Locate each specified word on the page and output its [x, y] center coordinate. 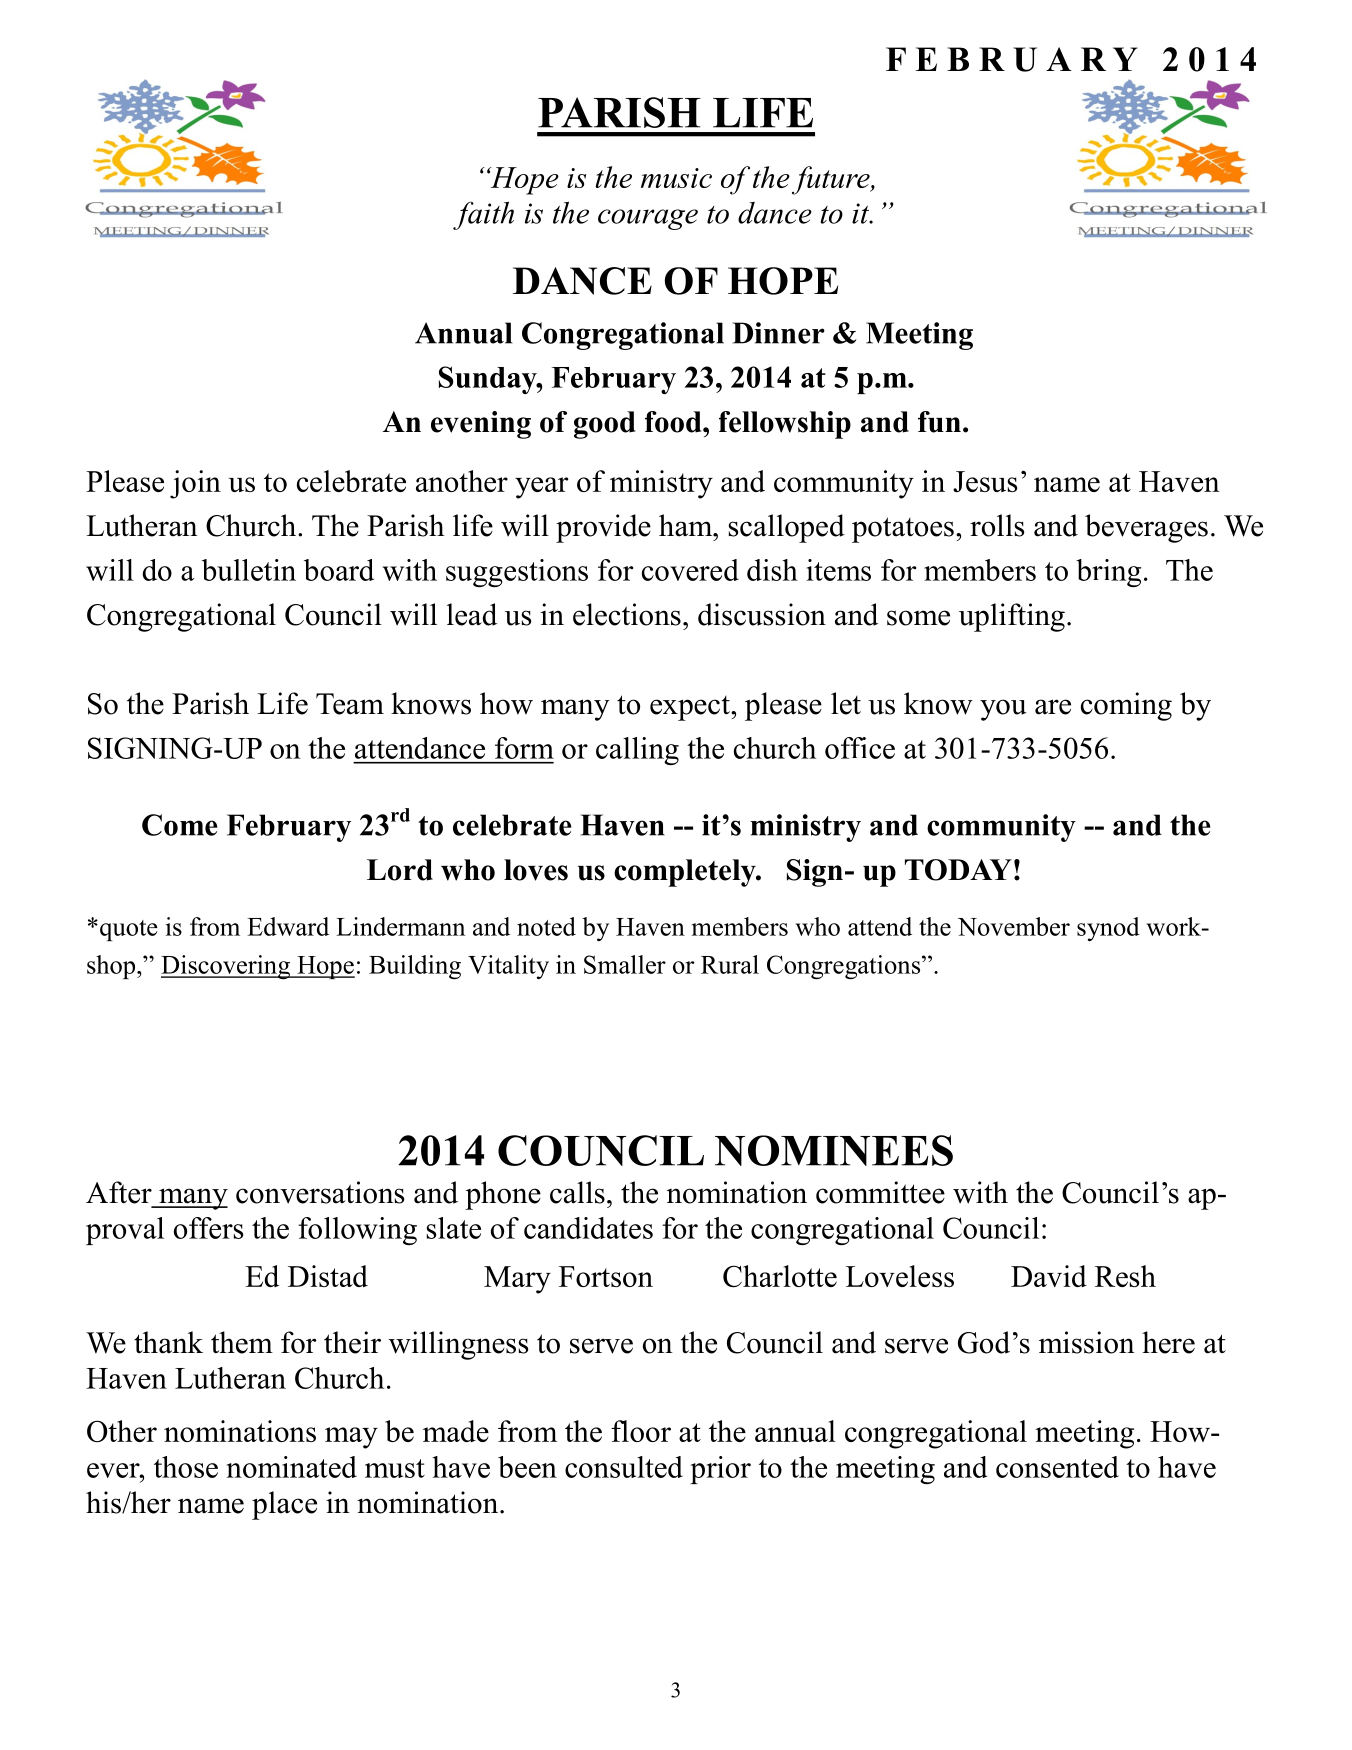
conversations [320, 1192]
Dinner [779, 333]
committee [880, 1192]
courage [648, 219]
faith [483, 215]
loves [536, 870]
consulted [624, 1467]
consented [1057, 1467]
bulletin [249, 570]
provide [603, 528]
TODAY [958, 870]
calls [577, 1192]
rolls [997, 525]
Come [179, 825]
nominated [292, 1467]
